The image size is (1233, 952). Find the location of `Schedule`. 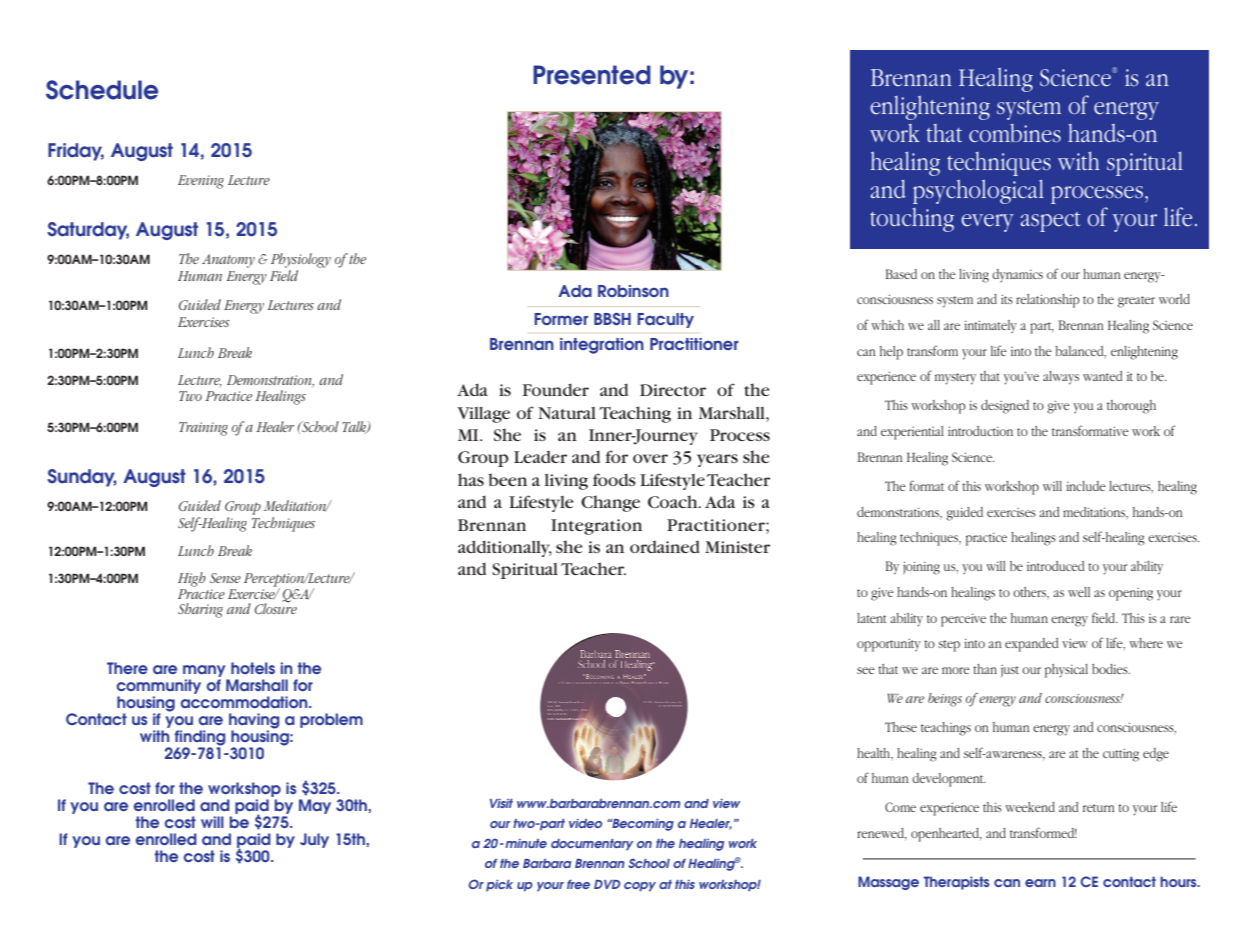

Schedule is located at coordinates (102, 90).
